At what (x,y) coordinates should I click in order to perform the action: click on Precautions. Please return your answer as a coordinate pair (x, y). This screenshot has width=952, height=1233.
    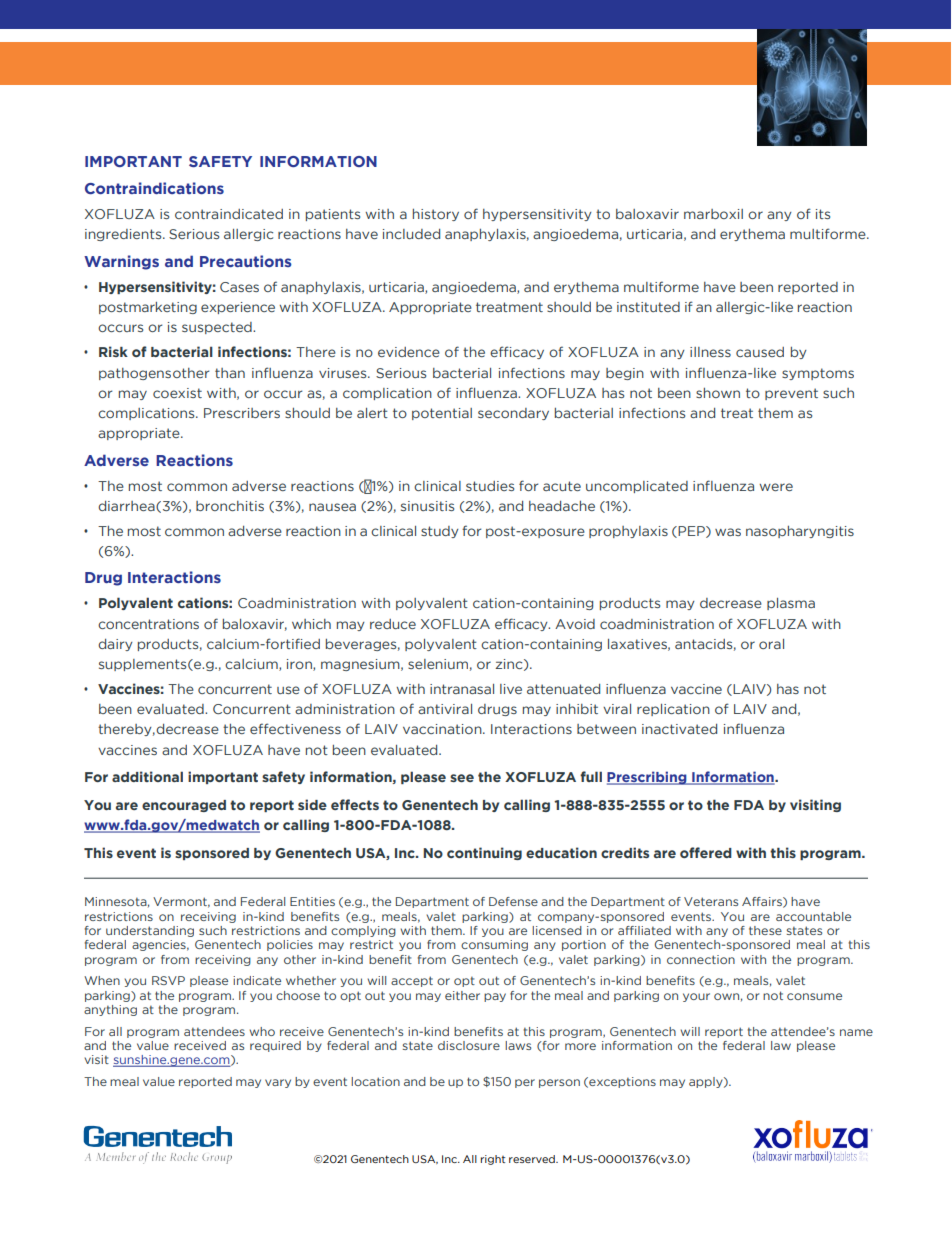
    Looking at the image, I should click on (246, 261).
